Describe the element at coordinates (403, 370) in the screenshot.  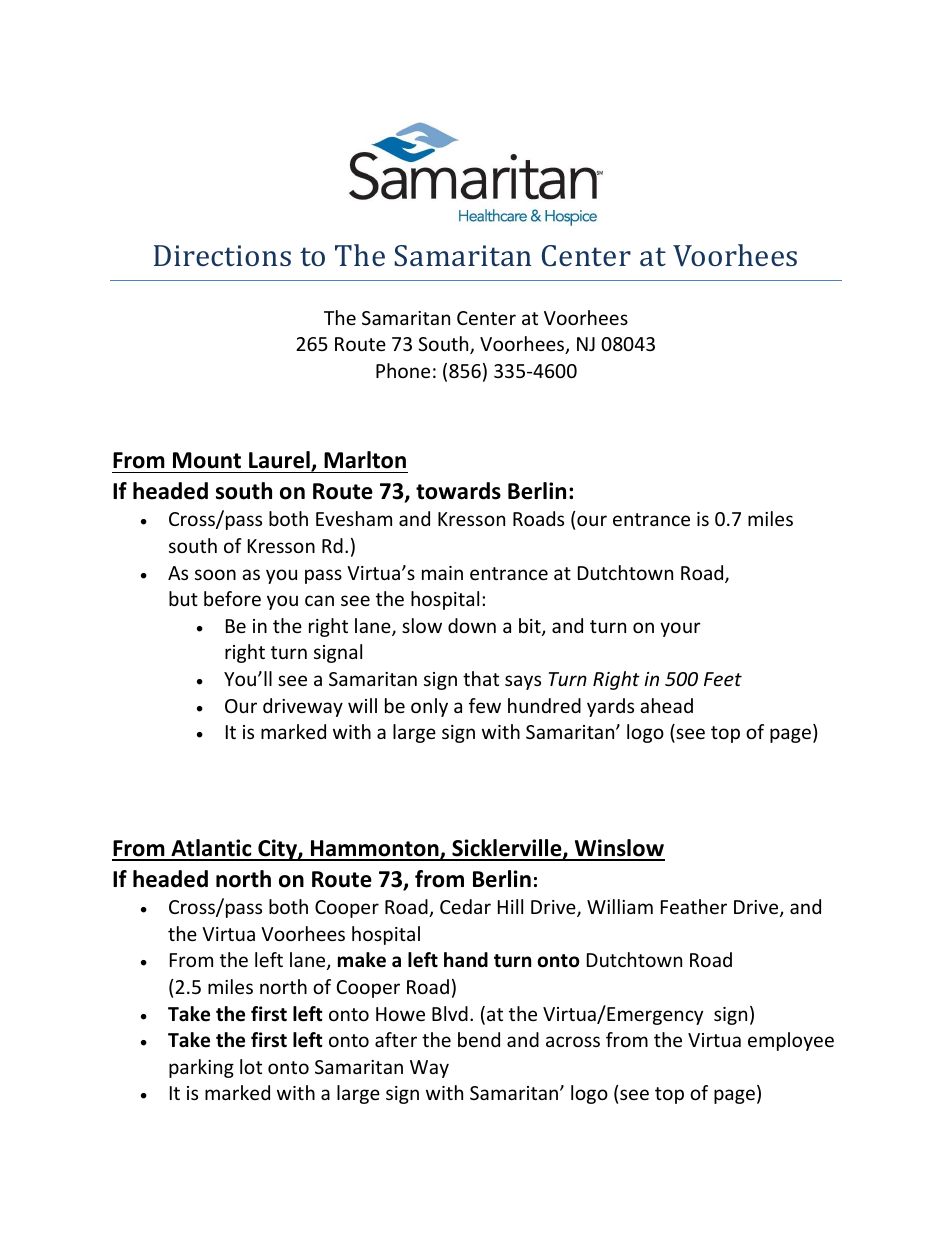
I see `Phone` at that location.
